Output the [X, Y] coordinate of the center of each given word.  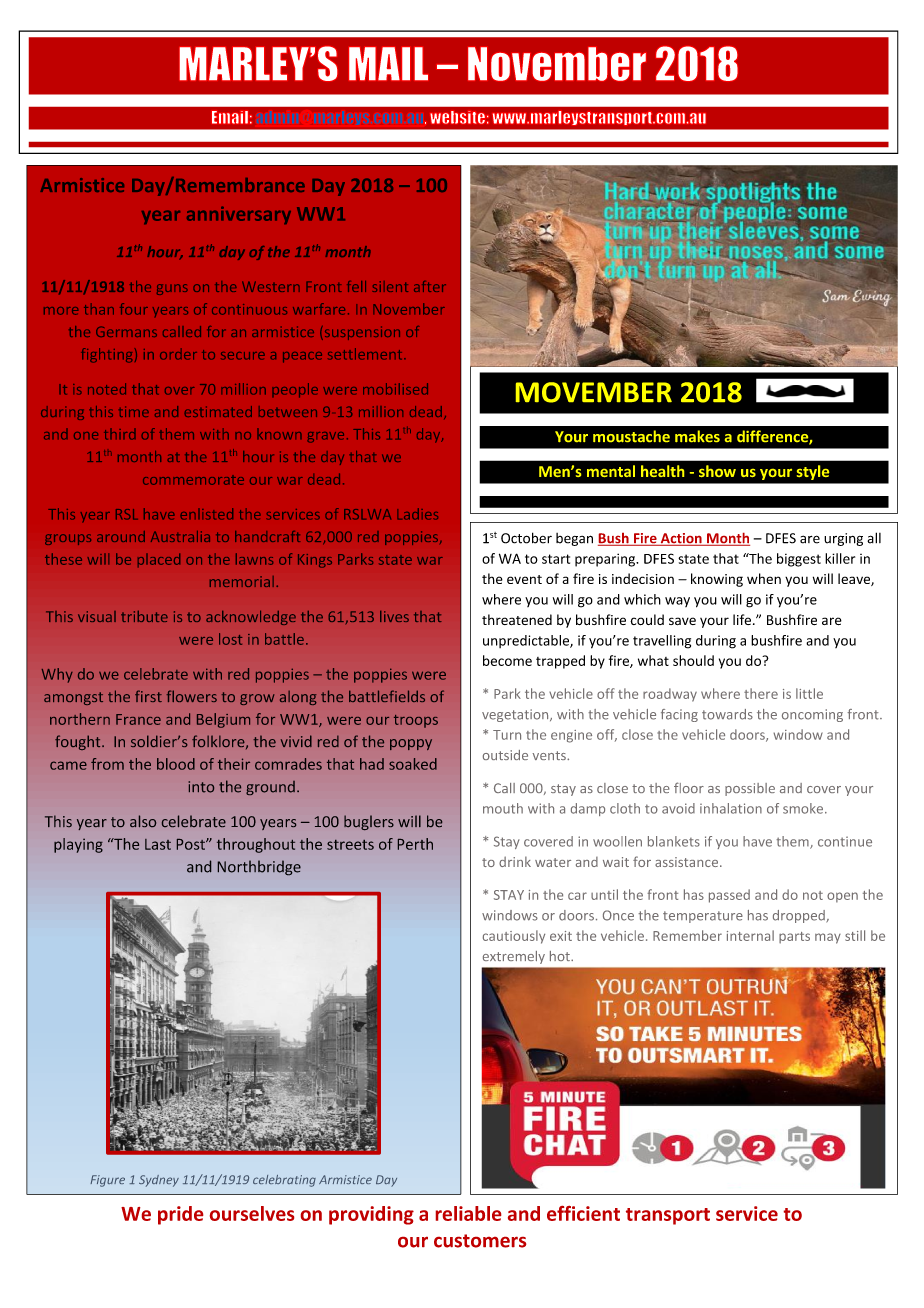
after [430, 286]
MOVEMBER [594, 392]
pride [180, 1215]
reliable [468, 1213]
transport [668, 1216]
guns [172, 289]
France [138, 719]
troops [416, 721]
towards [727, 714]
